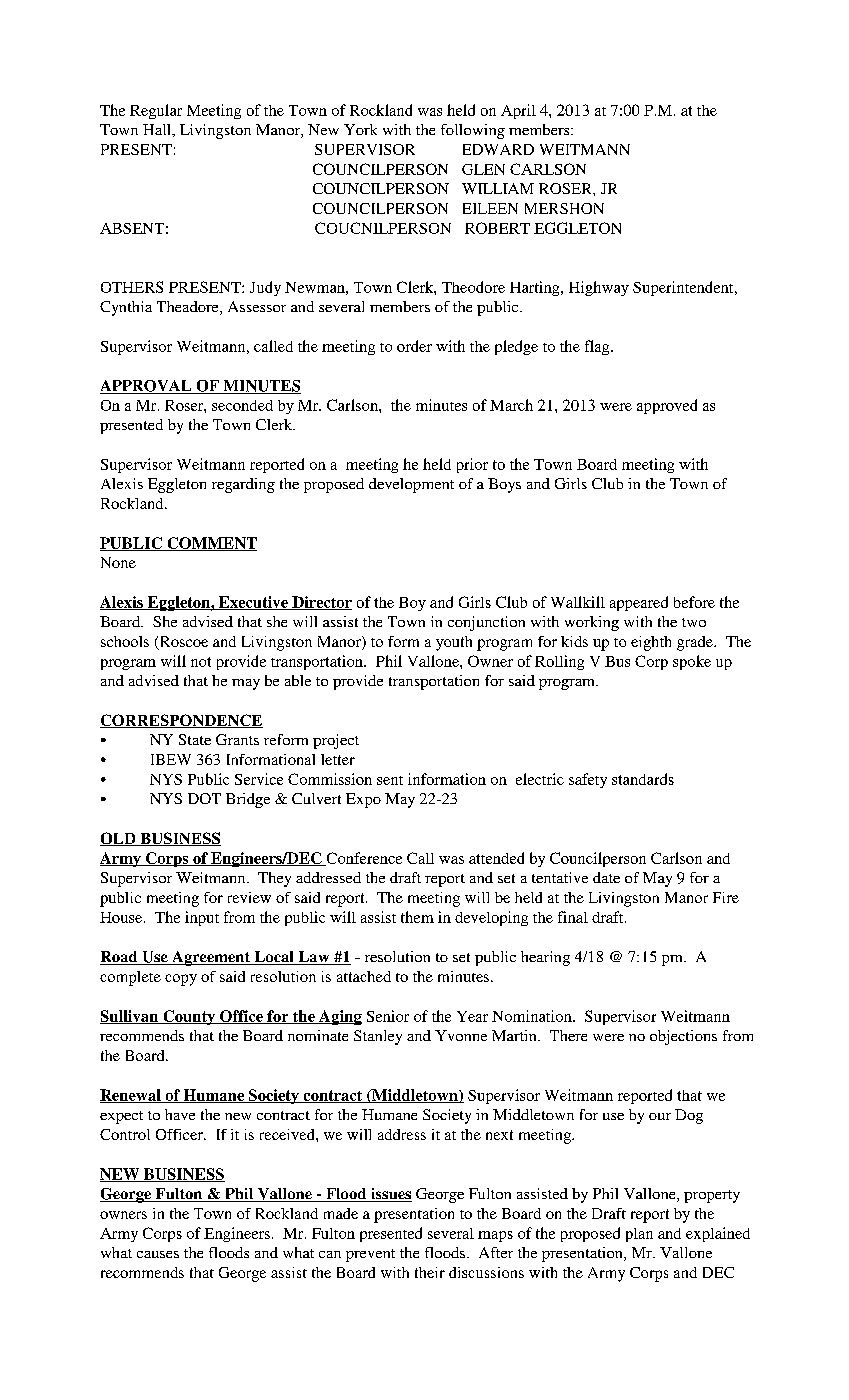  Describe the element at coordinates (473, 131) in the document. I see `following` at that location.
